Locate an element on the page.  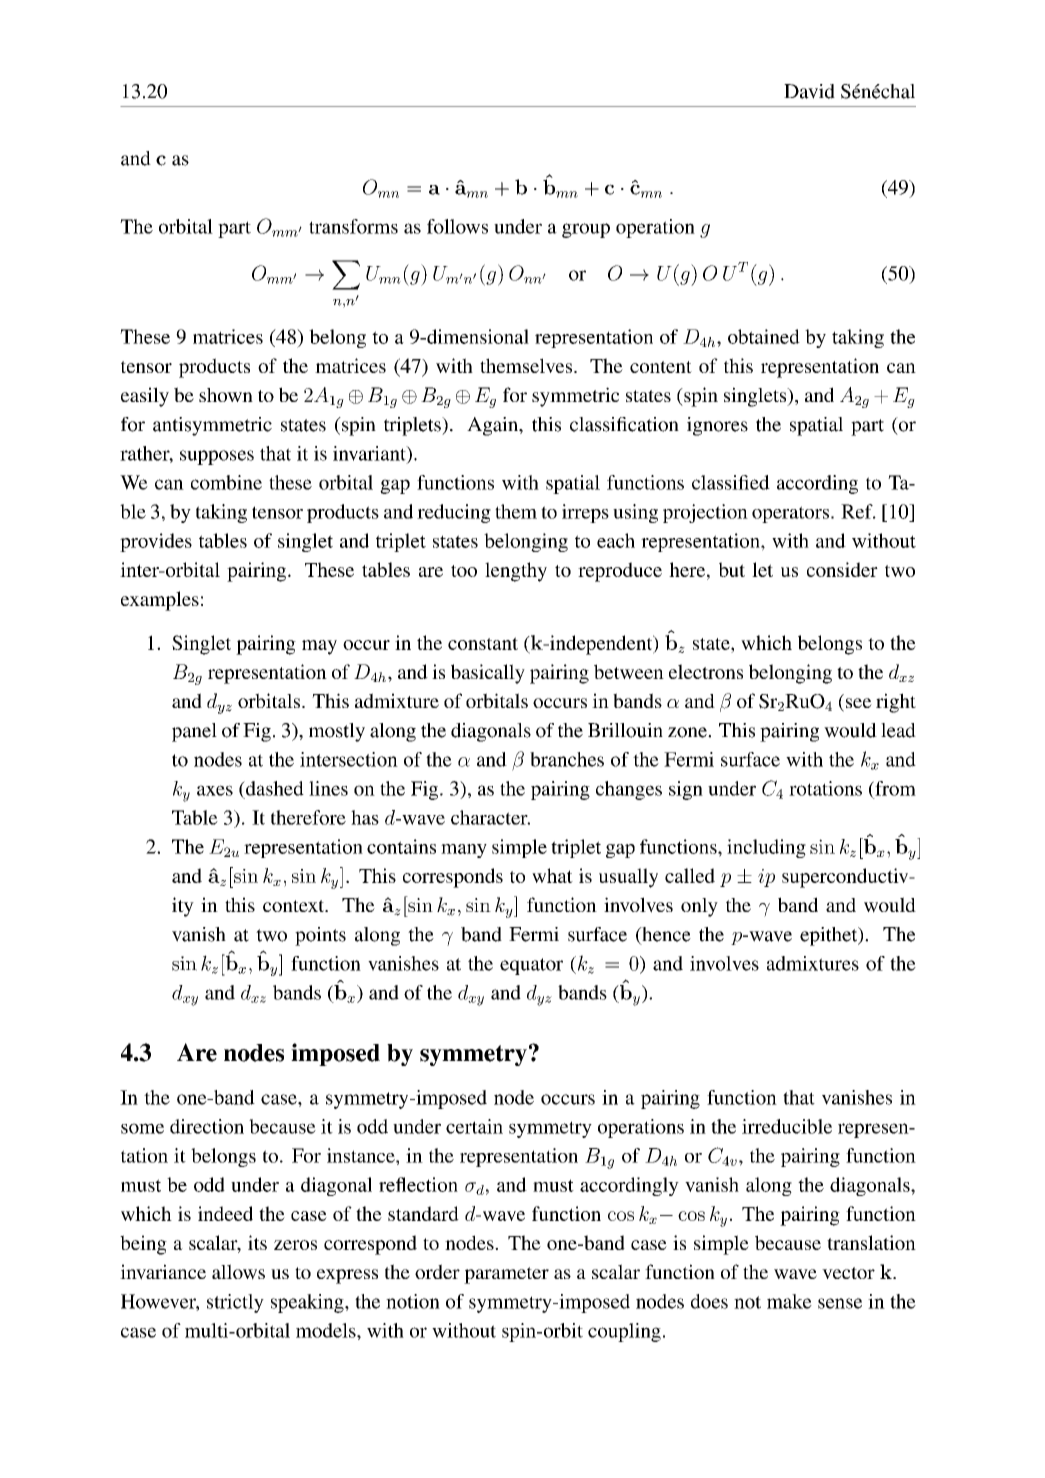
operators is located at coordinates (790, 514).
